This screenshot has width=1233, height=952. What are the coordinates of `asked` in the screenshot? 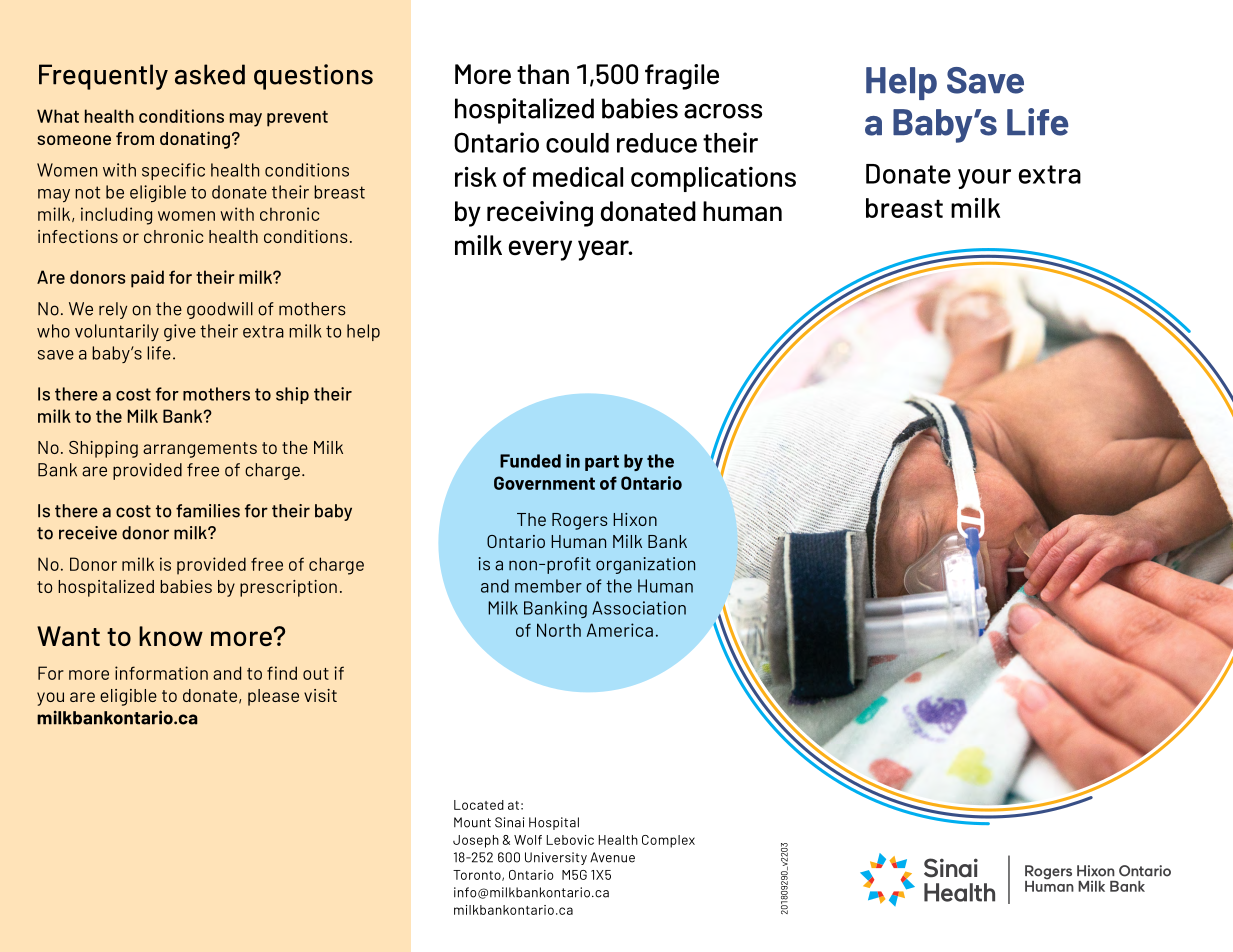 It's located at (210, 74).
